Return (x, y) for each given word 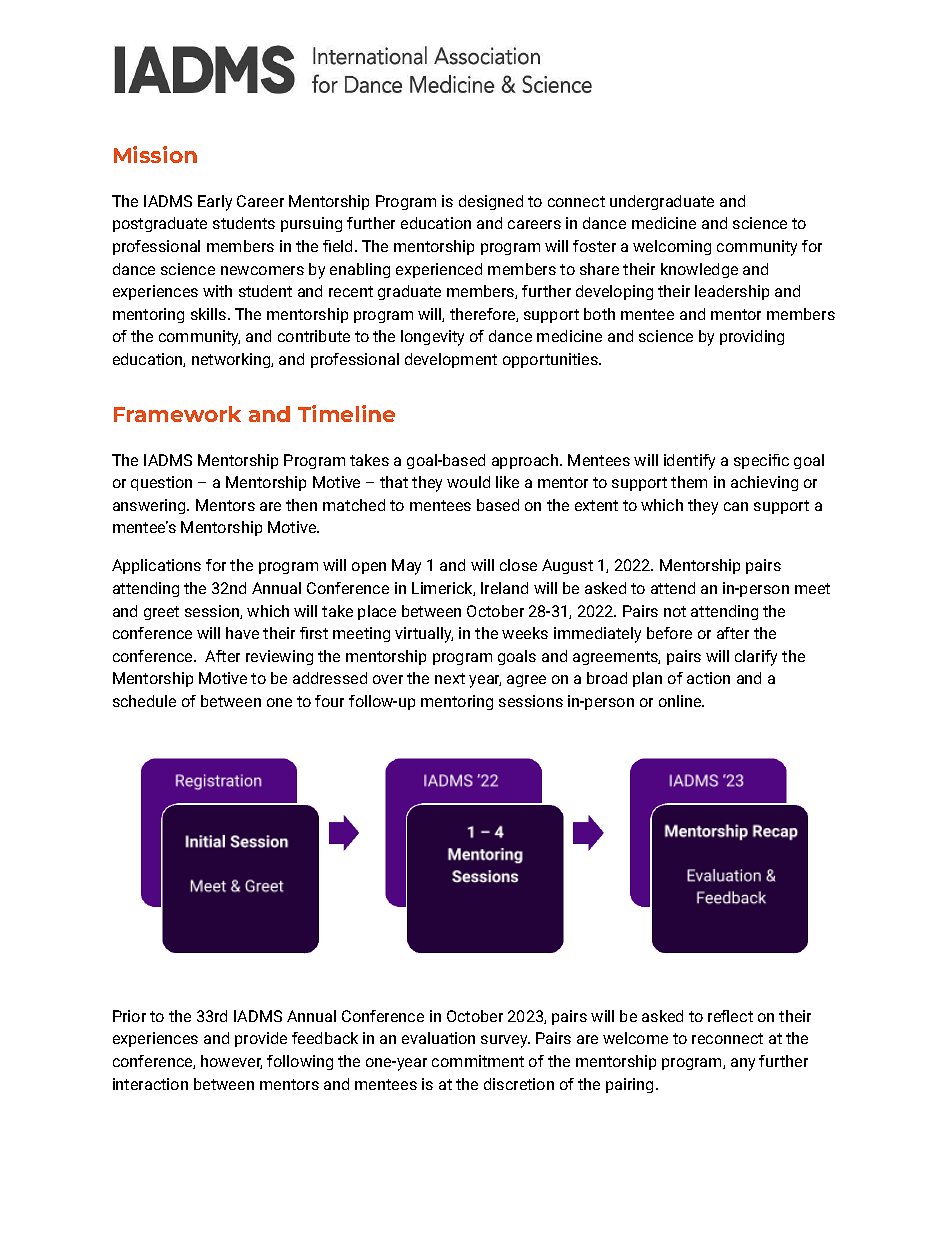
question (161, 483)
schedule (144, 701)
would (468, 482)
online (681, 701)
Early (215, 203)
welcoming (672, 247)
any (743, 1064)
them (689, 482)
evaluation (438, 1038)
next (450, 678)
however (231, 1062)
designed (491, 202)
